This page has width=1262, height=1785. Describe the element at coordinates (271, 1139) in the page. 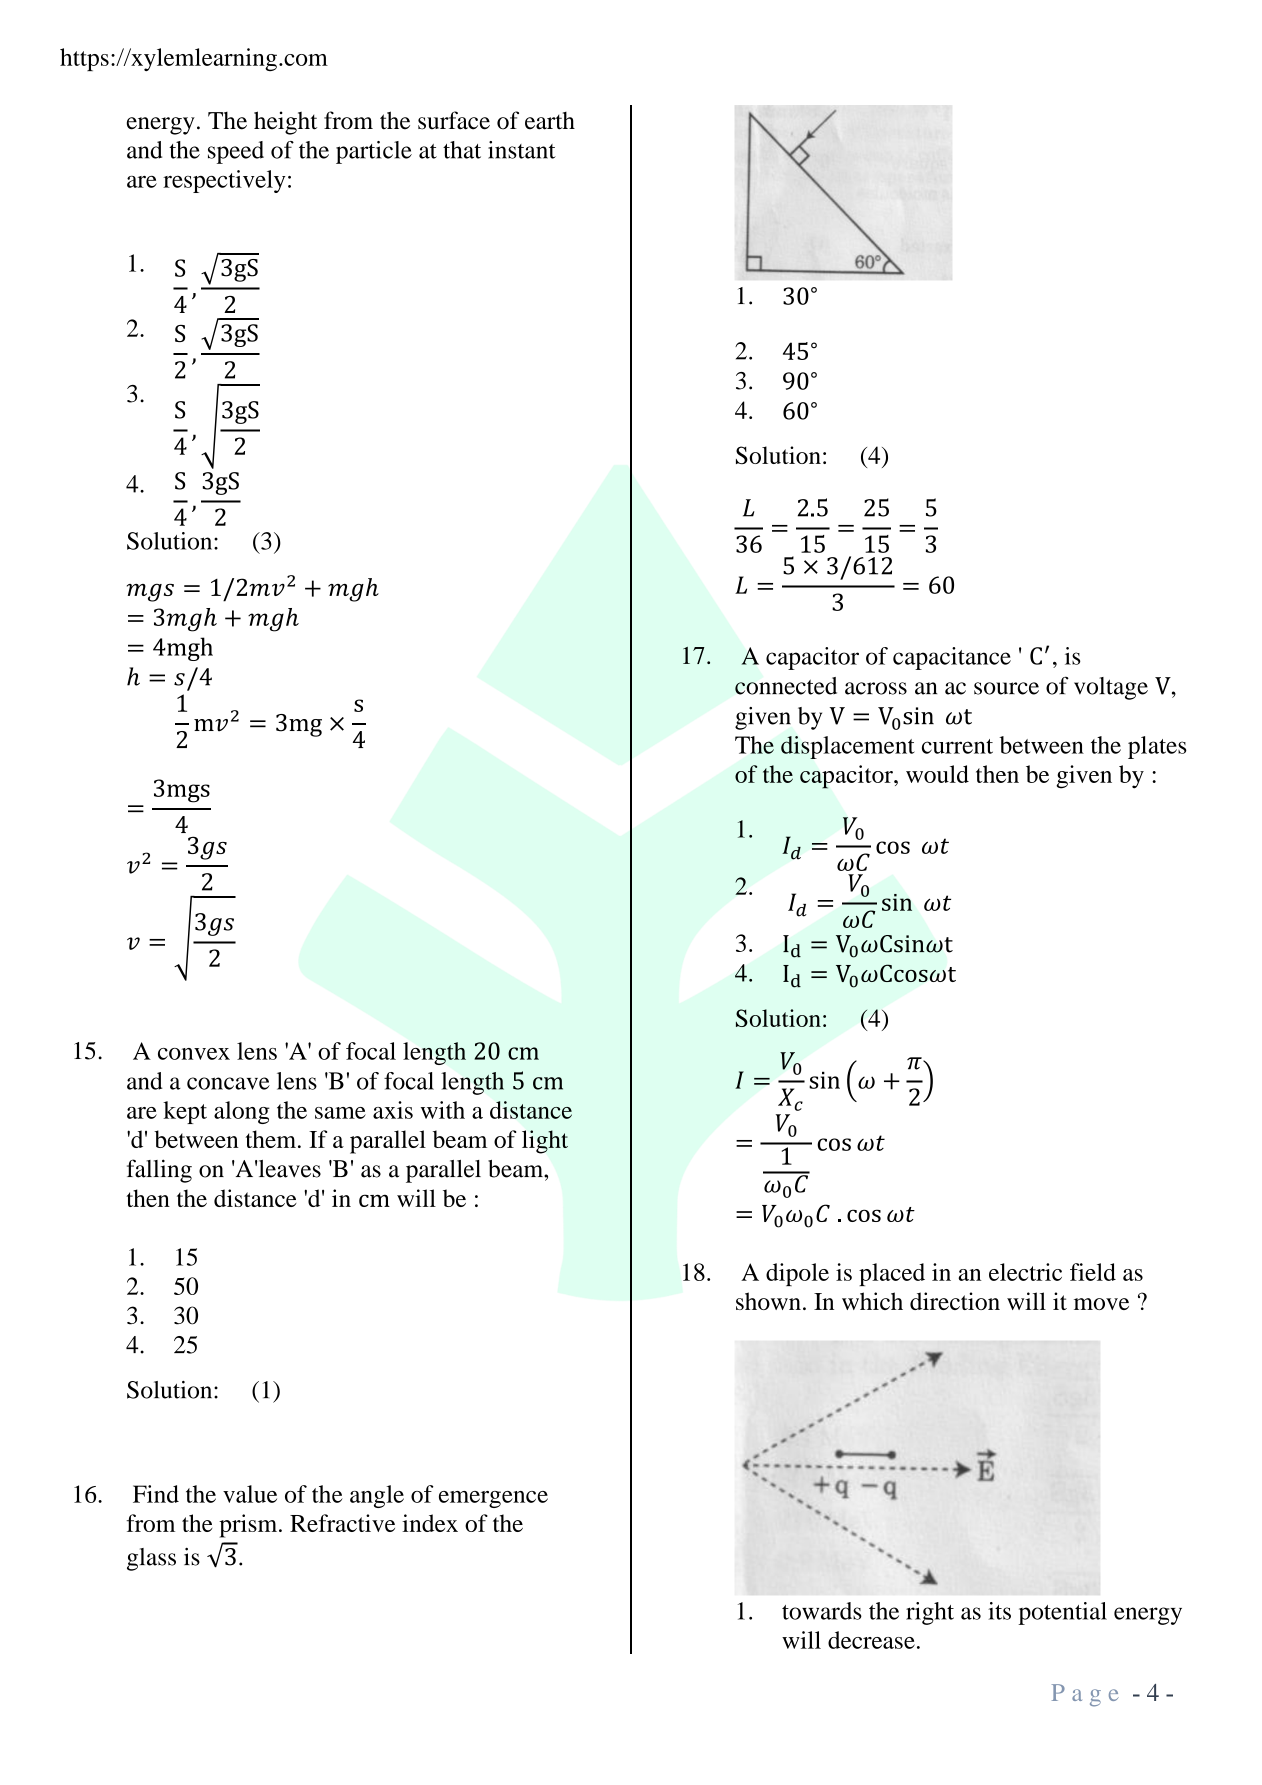

I see `them` at that location.
